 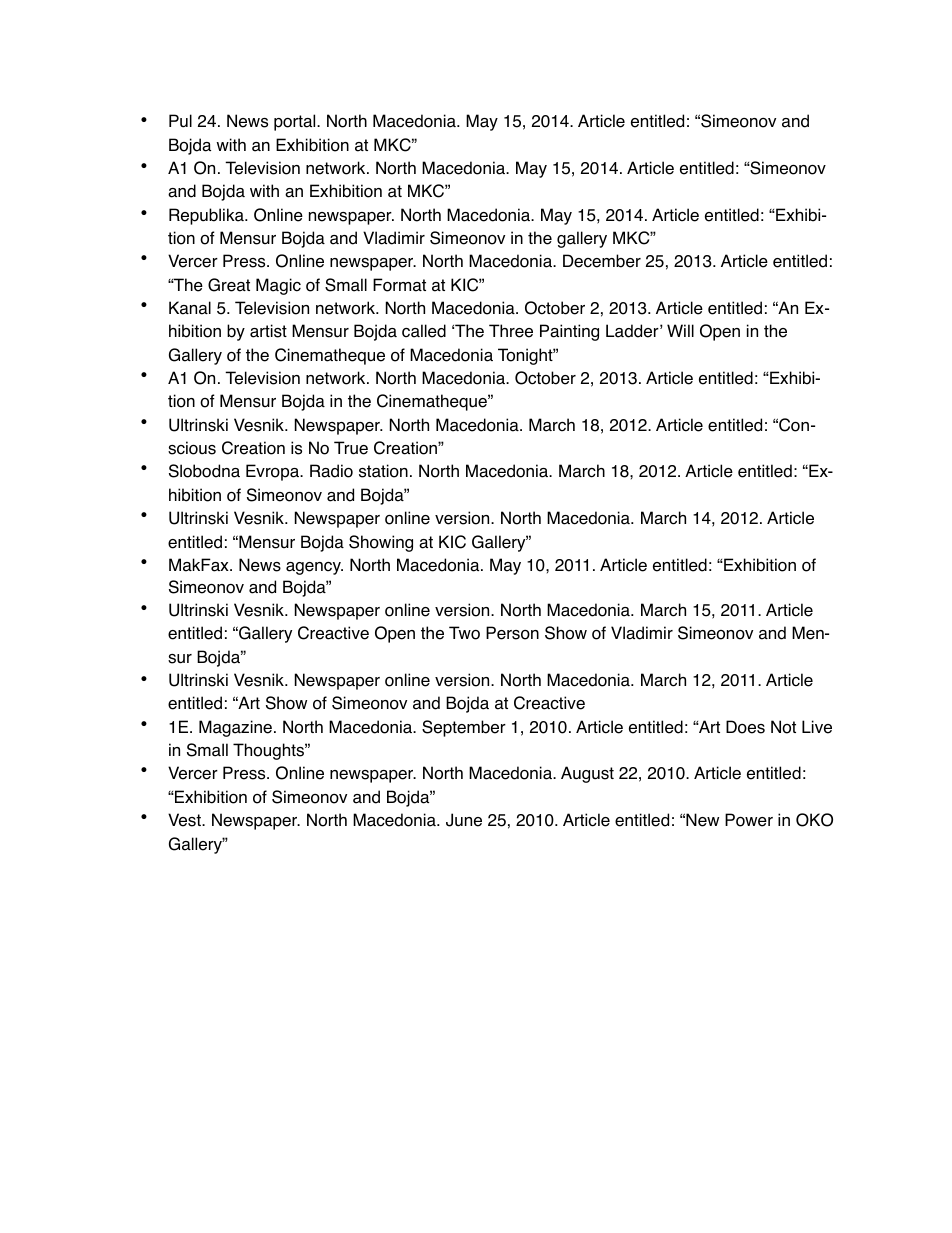 I want to click on Power, so click(x=749, y=820).
